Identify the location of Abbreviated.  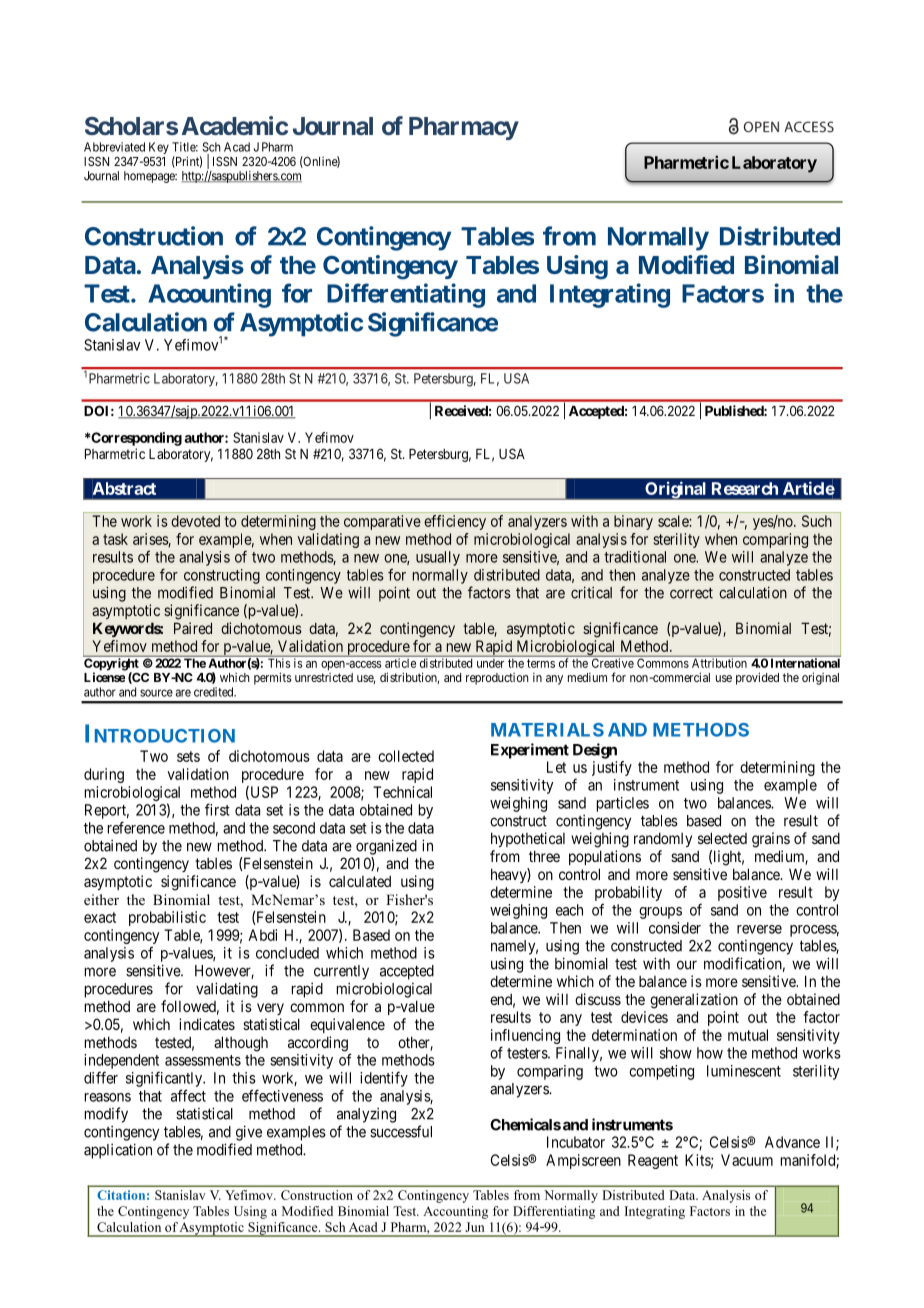
(114, 147).
